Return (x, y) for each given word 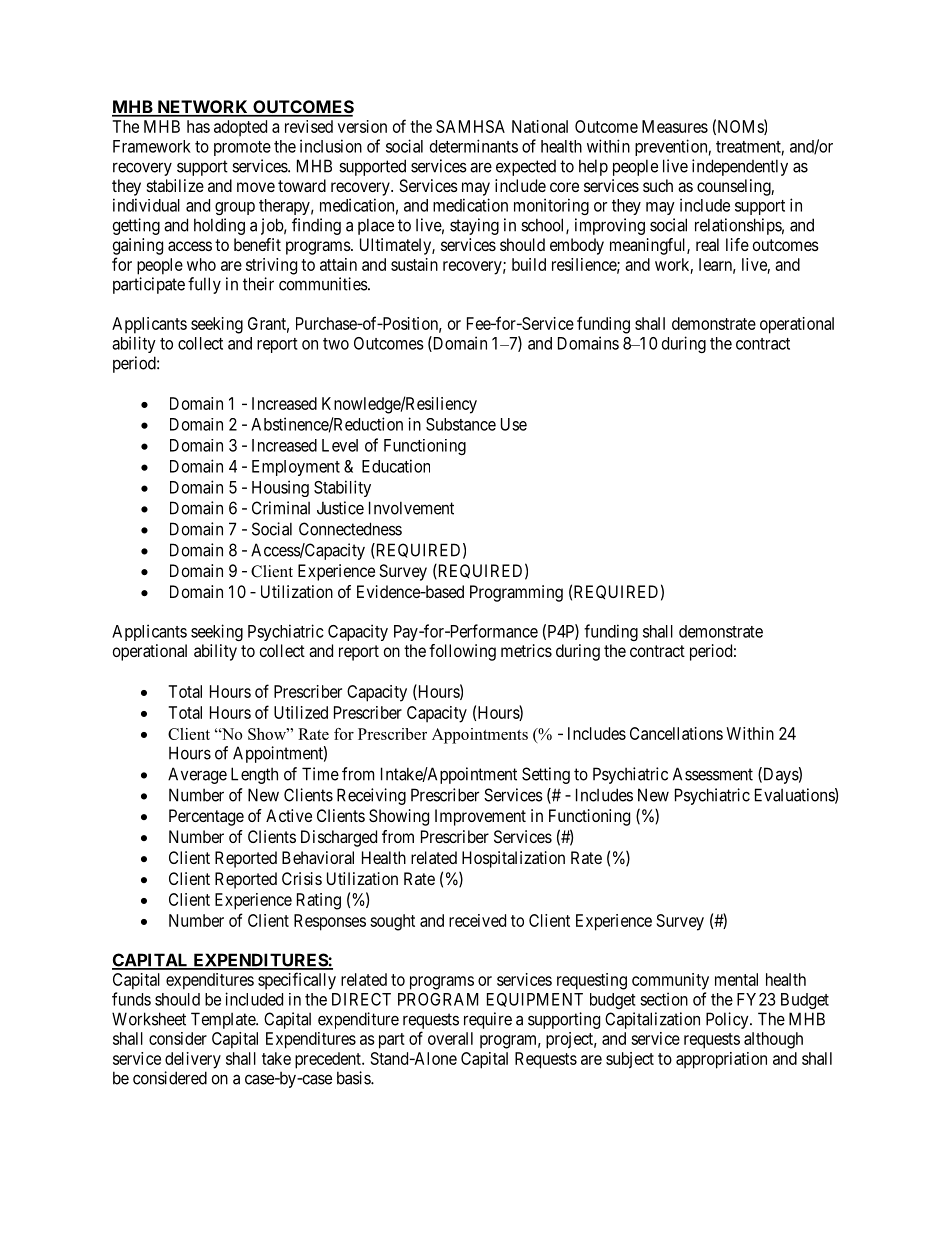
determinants (474, 146)
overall (450, 1038)
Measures (675, 126)
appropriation (721, 1060)
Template (224, 1020)
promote (242, 148)
